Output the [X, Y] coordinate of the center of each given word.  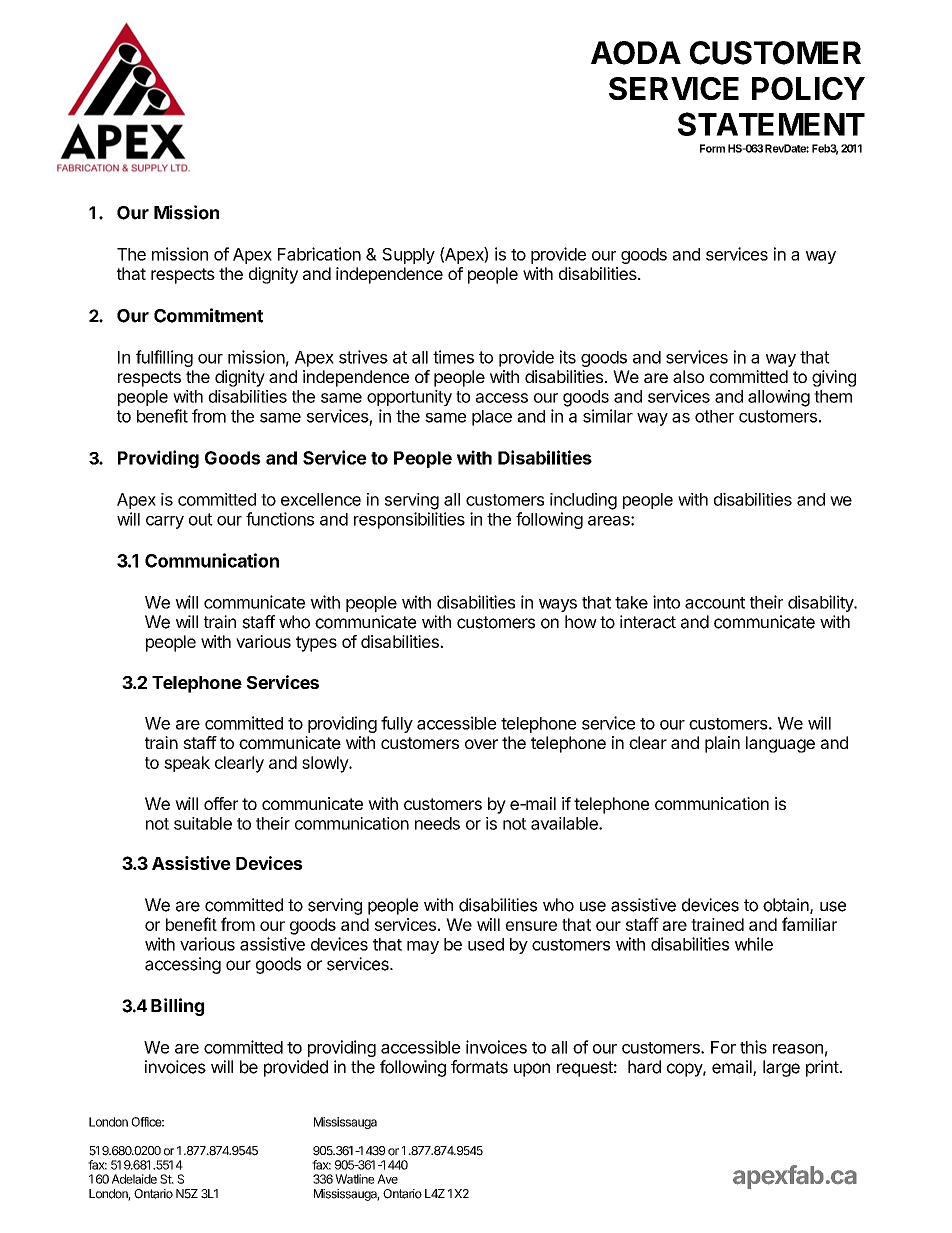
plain [722, 744]
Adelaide [134, 1179]
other [714, 416]
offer [221, 803]
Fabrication [319, 254]
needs [437, 823]
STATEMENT [771, 124]
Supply [408, 256]
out [201, 519]
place [492, 418]
